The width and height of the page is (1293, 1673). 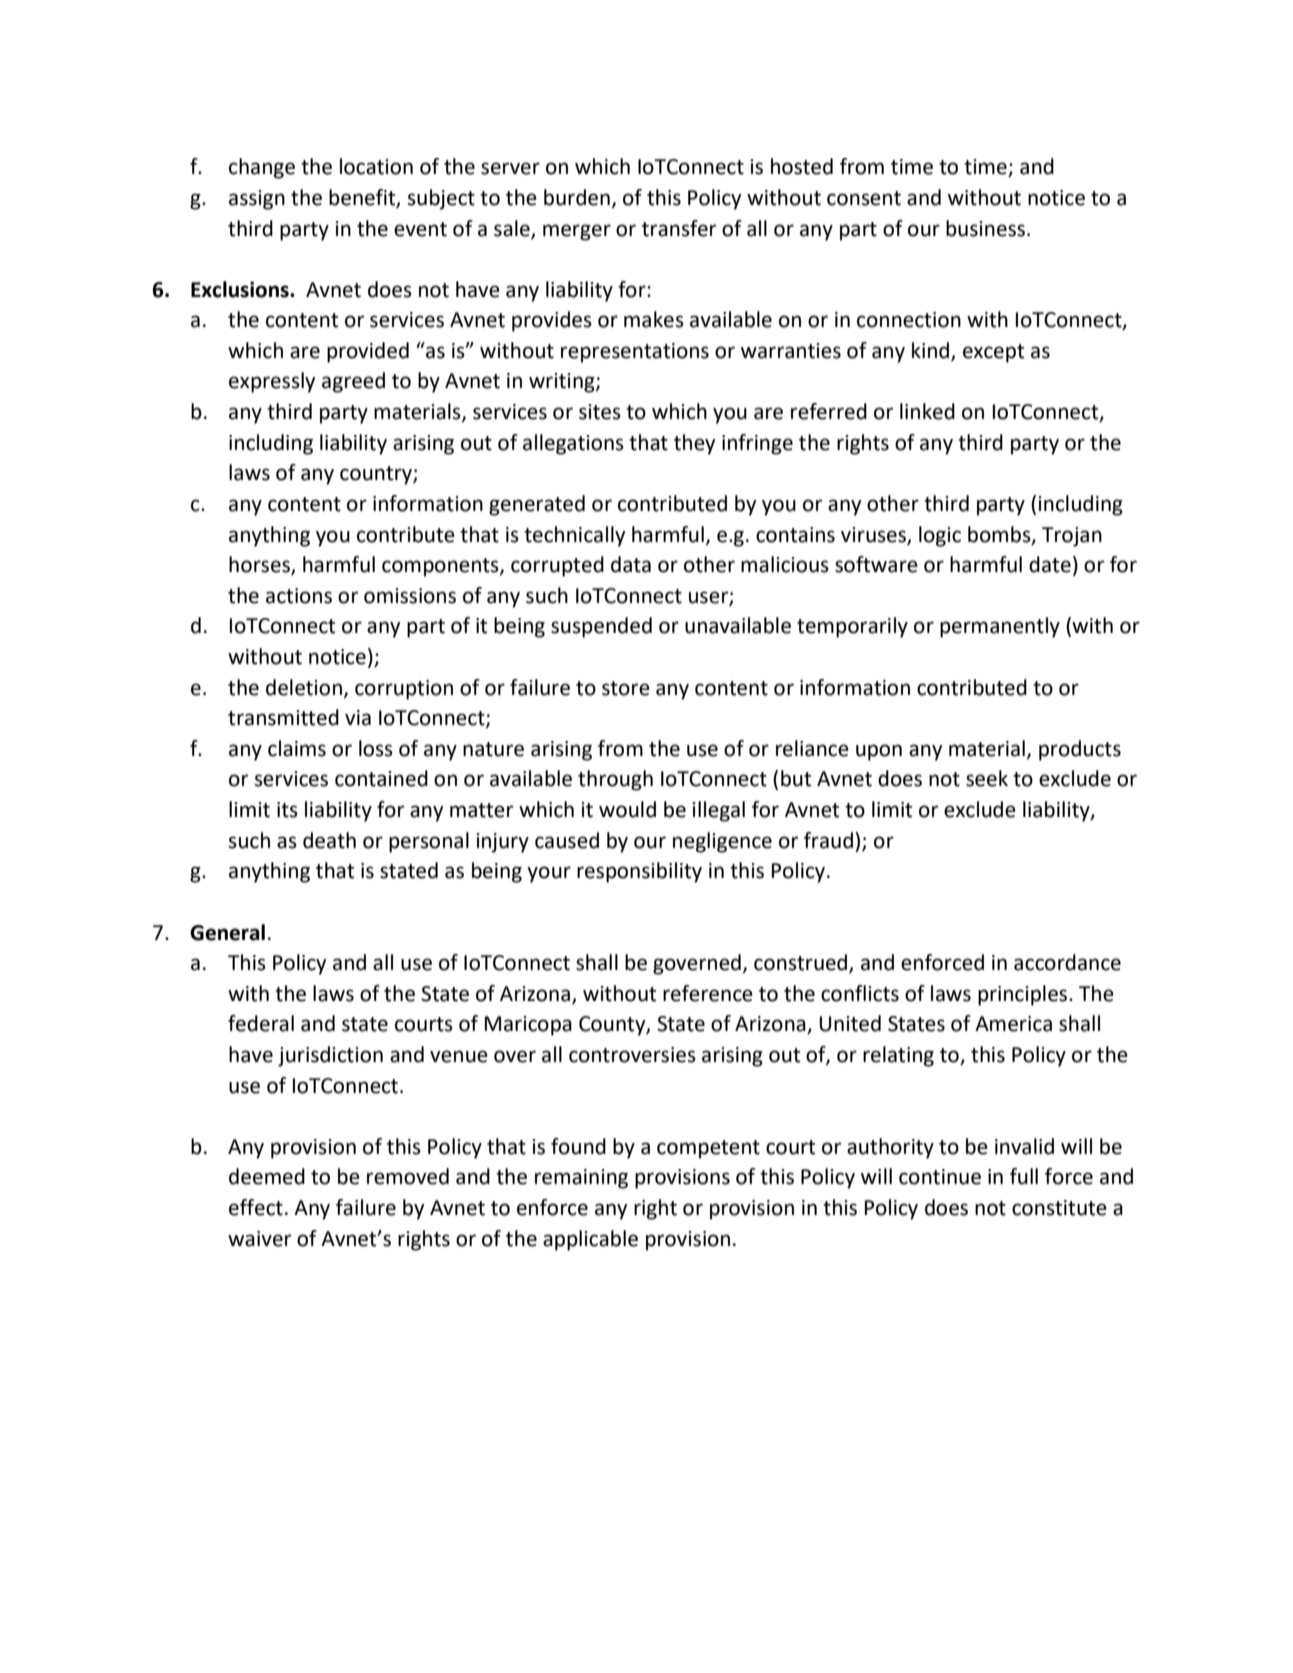 What do you see at coordinates (694, 444) in the page?
I see `they` at bounding box center [694, 444].
